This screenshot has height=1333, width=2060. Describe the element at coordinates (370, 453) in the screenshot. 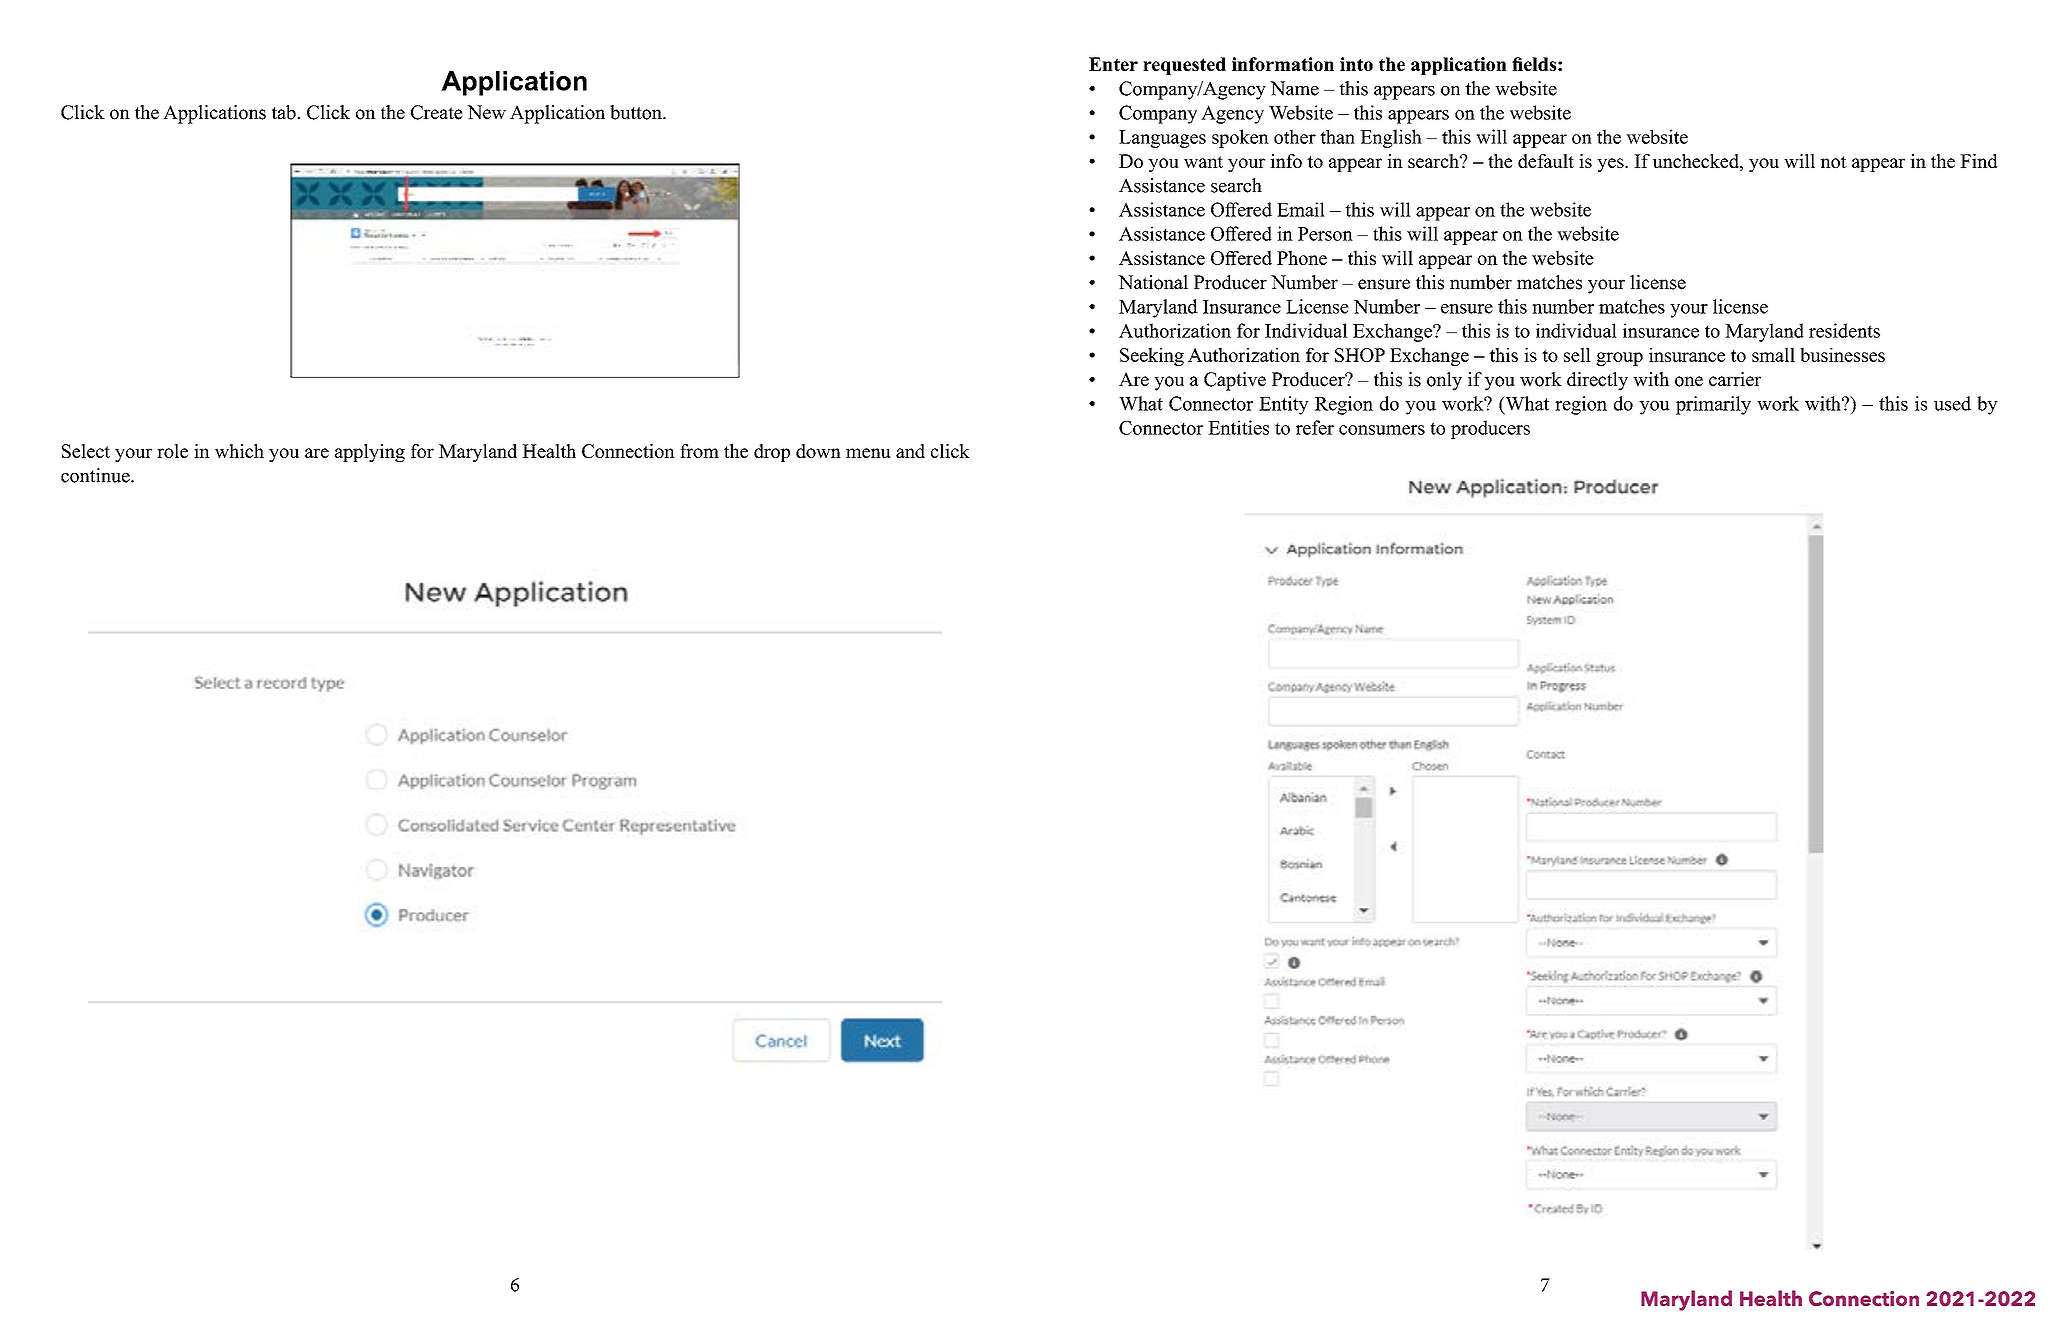

I see `applying` at that location.
